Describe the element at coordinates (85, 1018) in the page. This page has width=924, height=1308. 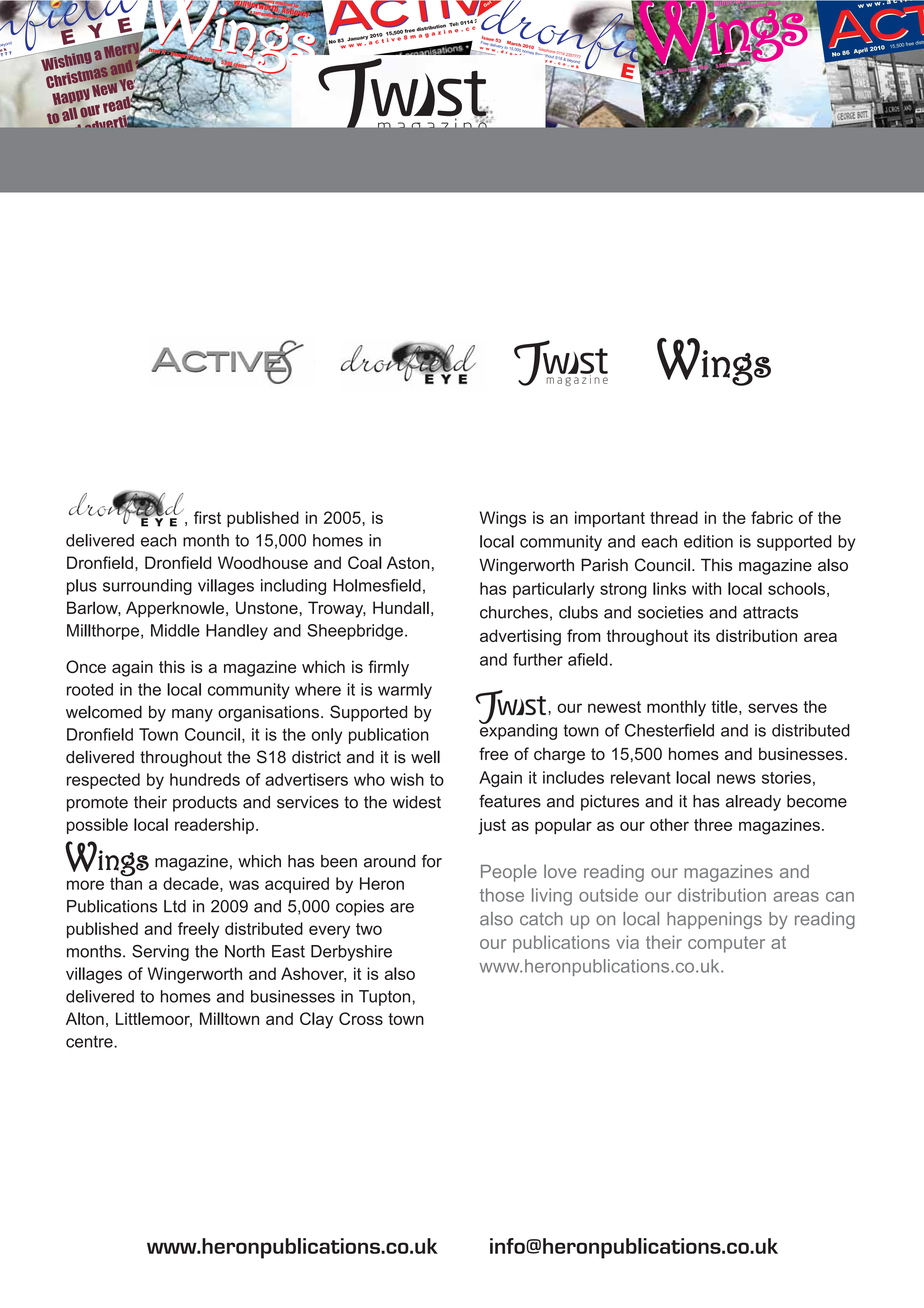
I see `Alton` at that location.
